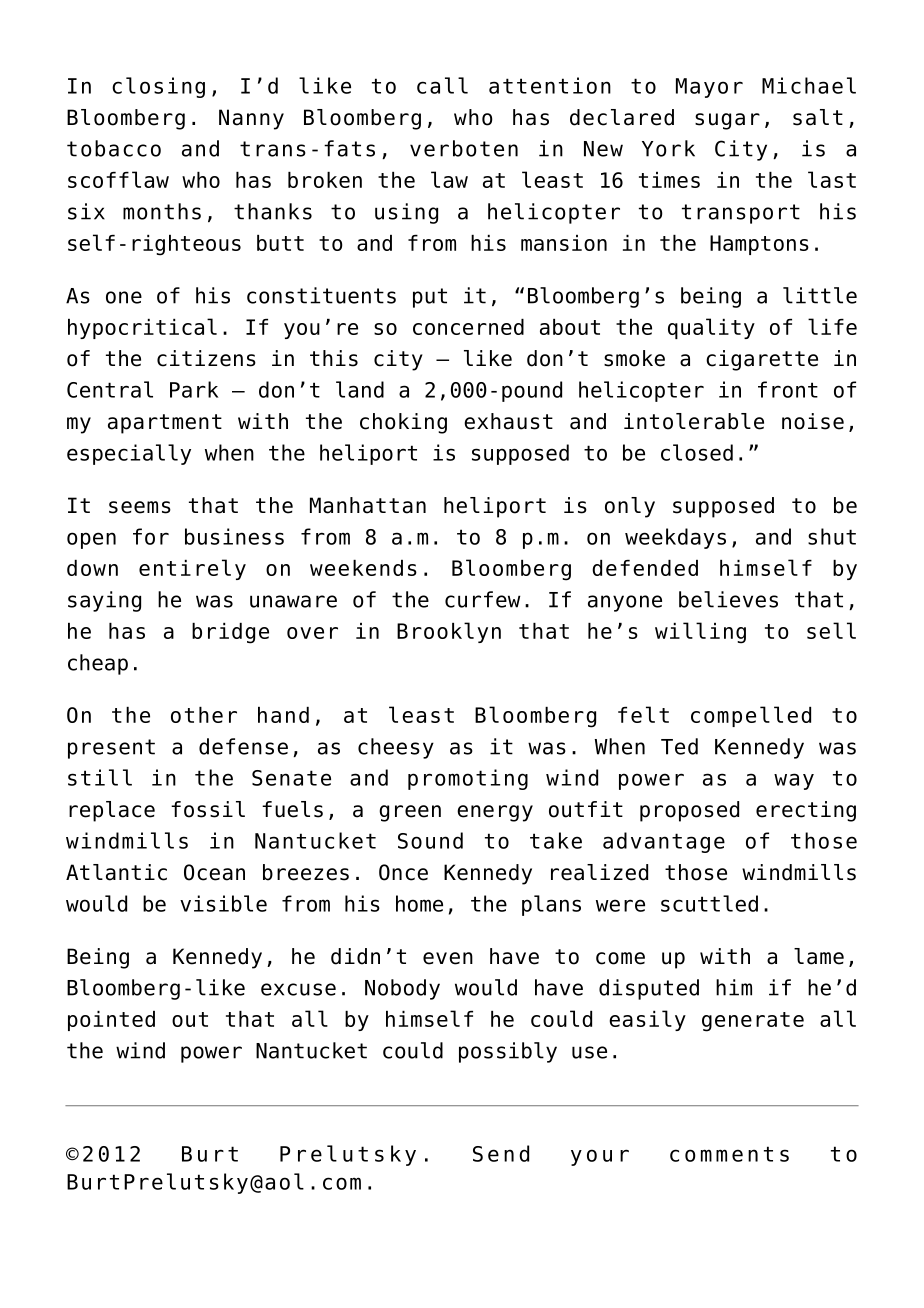  I want to click on pointed, so click(111, 1021).
